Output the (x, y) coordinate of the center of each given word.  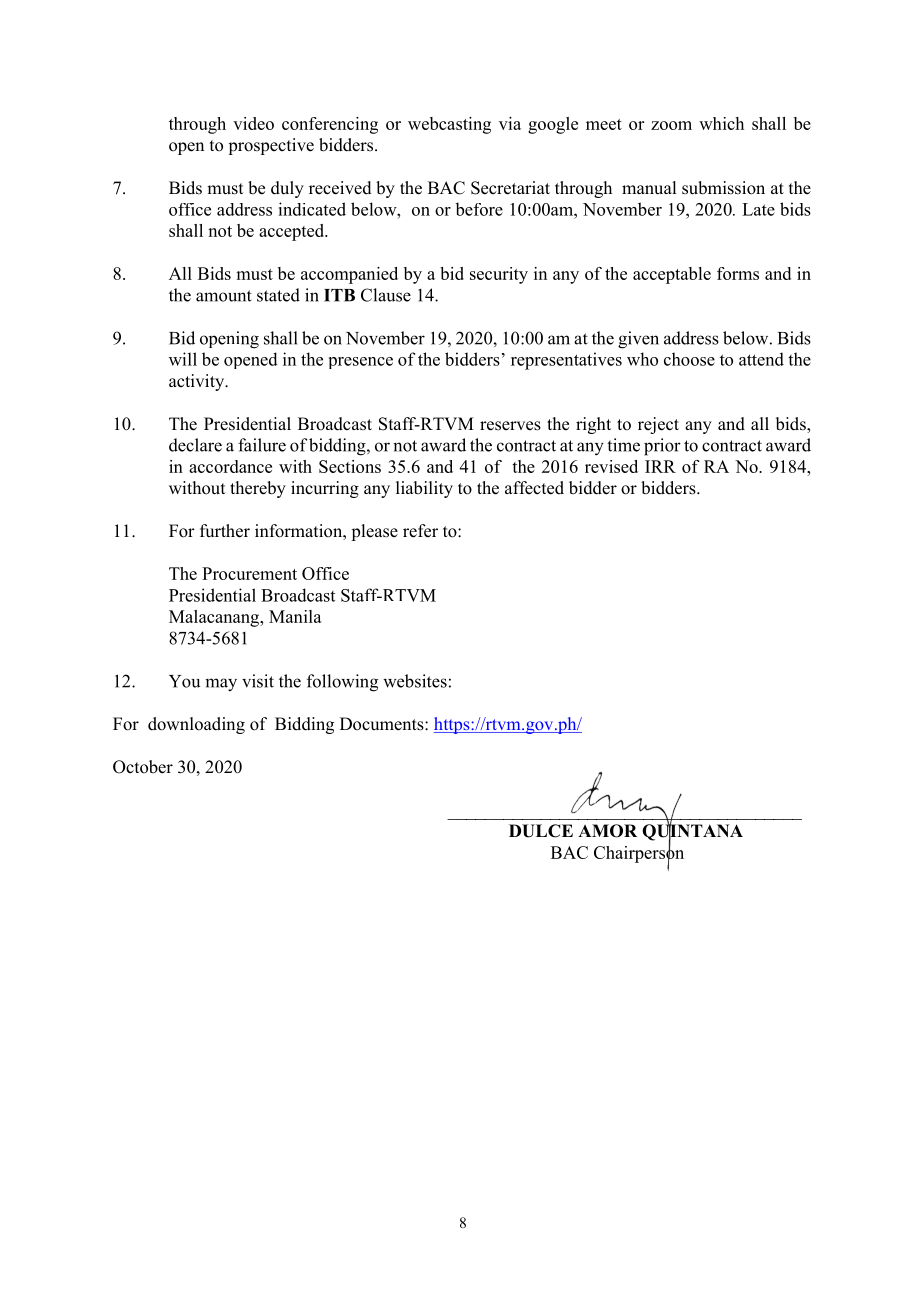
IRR (660, 466)
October (143, 767)
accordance (230, 466)
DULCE (541, 831)
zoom (671, 125)
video (253, 123)
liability (424, 489)
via (510, 123)
